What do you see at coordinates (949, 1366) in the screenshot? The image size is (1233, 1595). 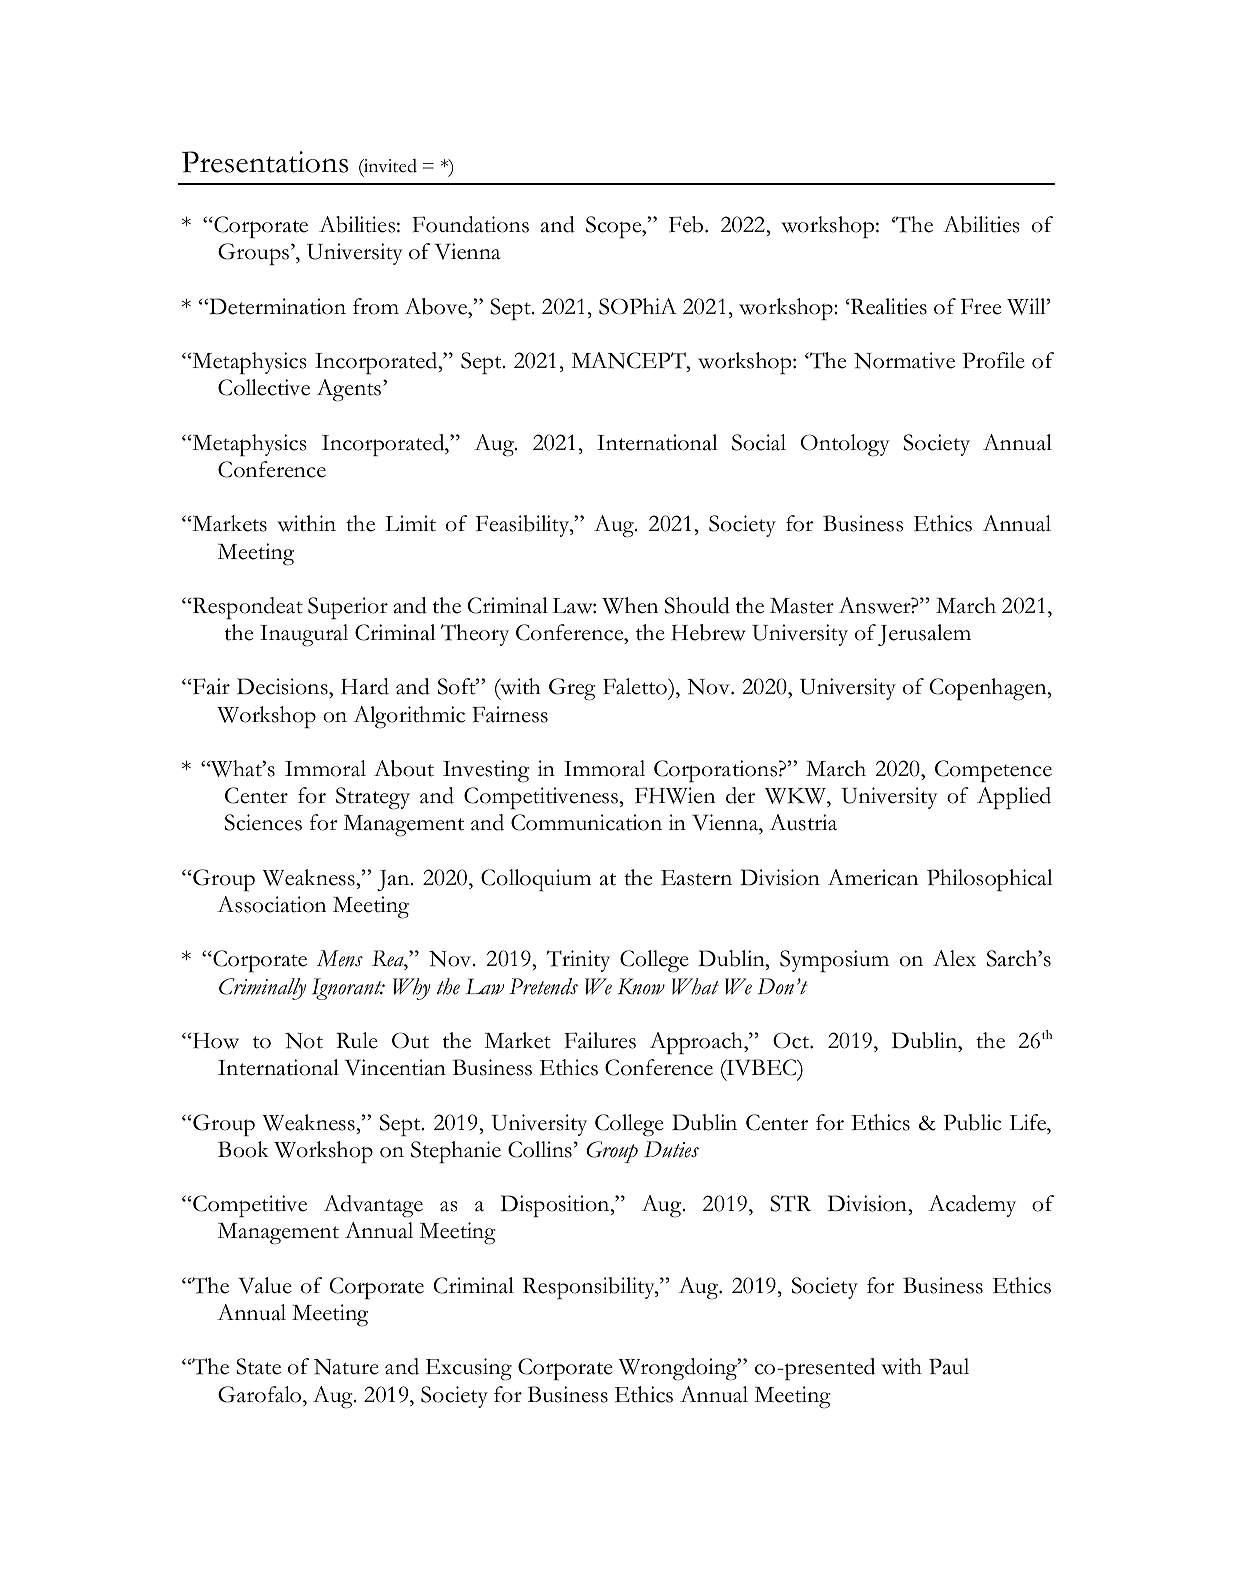 I see `Paul` at bounding box center [949, 1366].
